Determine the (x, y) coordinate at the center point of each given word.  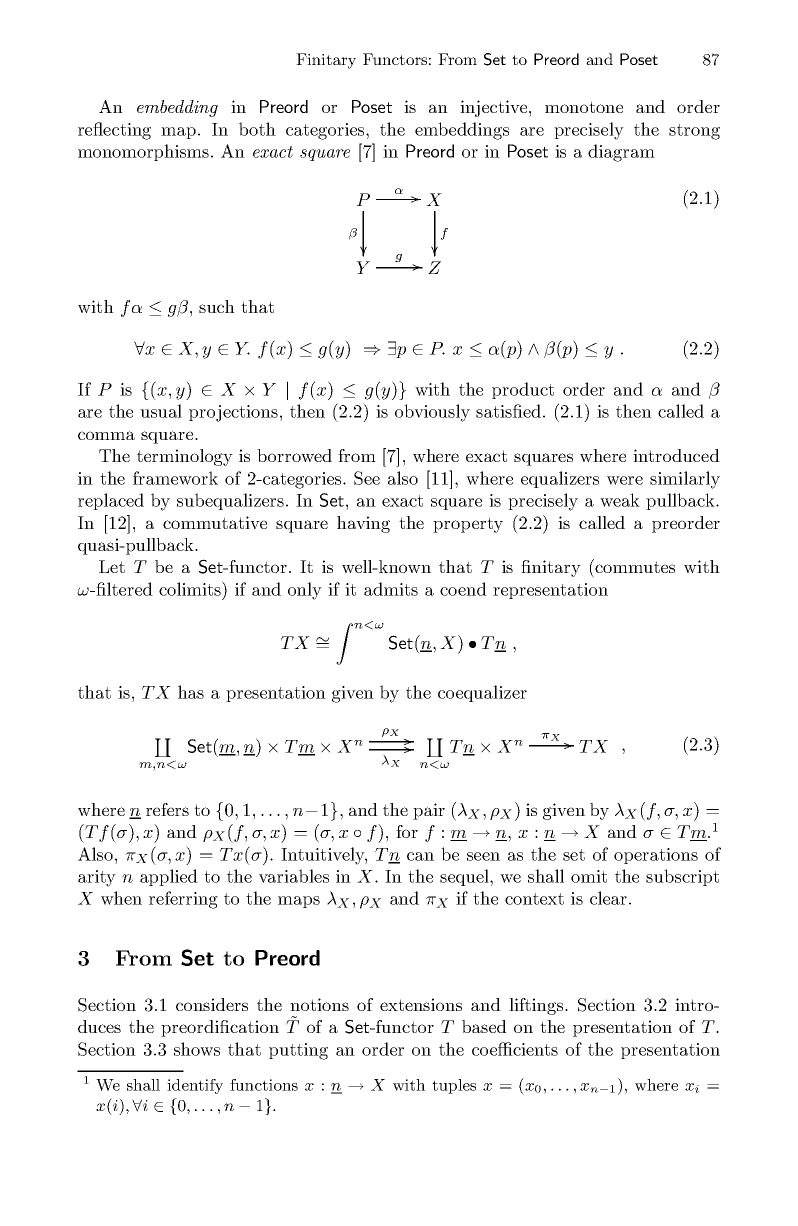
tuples (454, 1086)
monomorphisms (145, 152)
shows (197, 1049)
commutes (635, 567)
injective (495, 108)
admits (391, 589)
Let (112, 566)
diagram (621, 153)
